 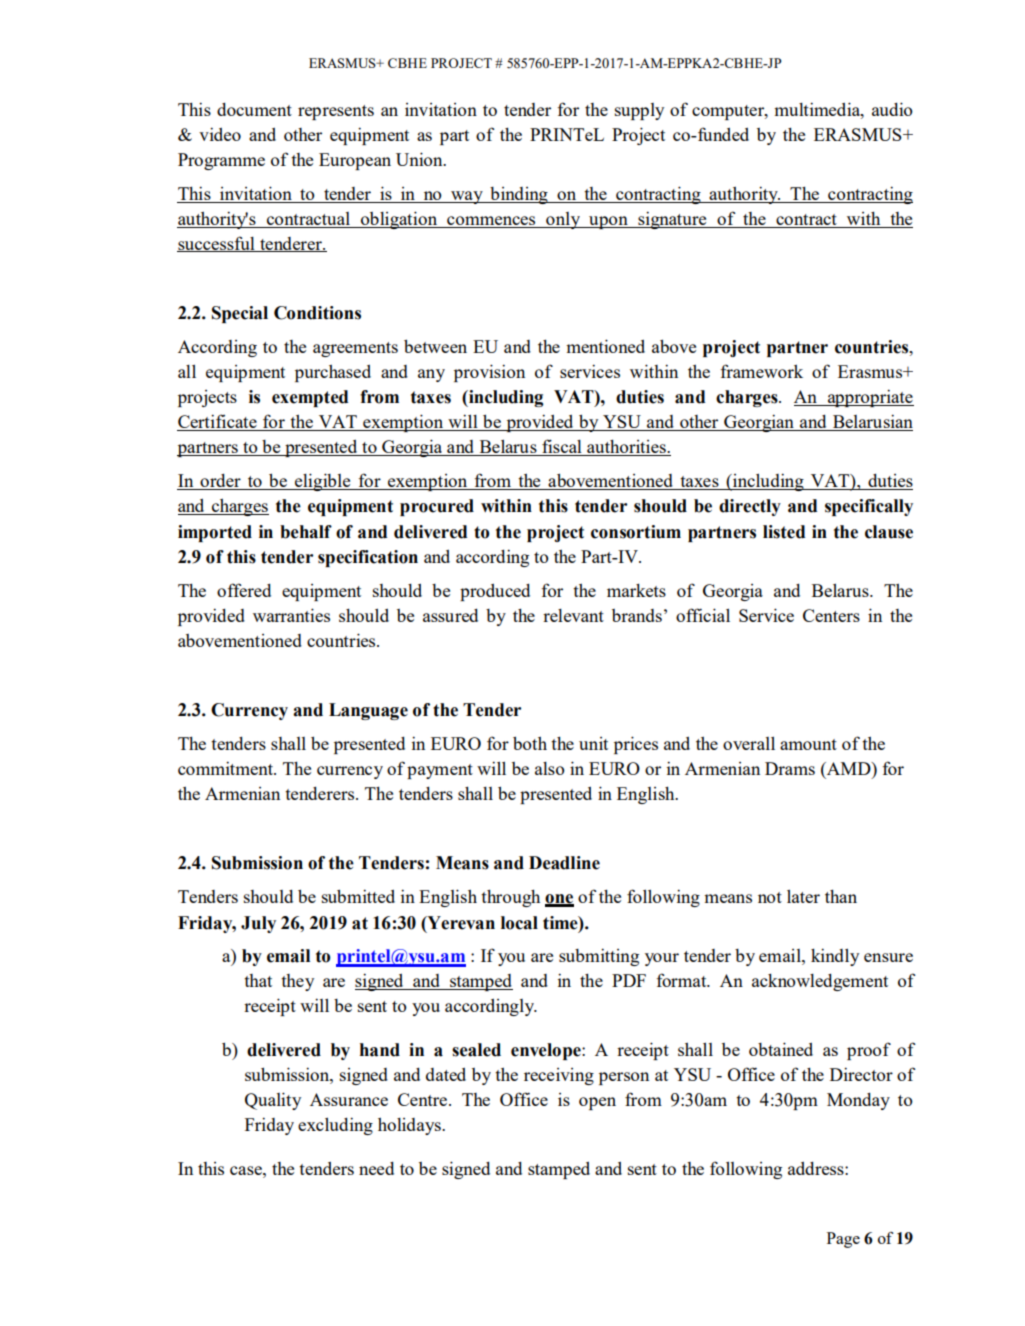 What do you see at coordinates (831, 615) in the screenshot?
I see `Centers` at bounding box center [831, 615].
